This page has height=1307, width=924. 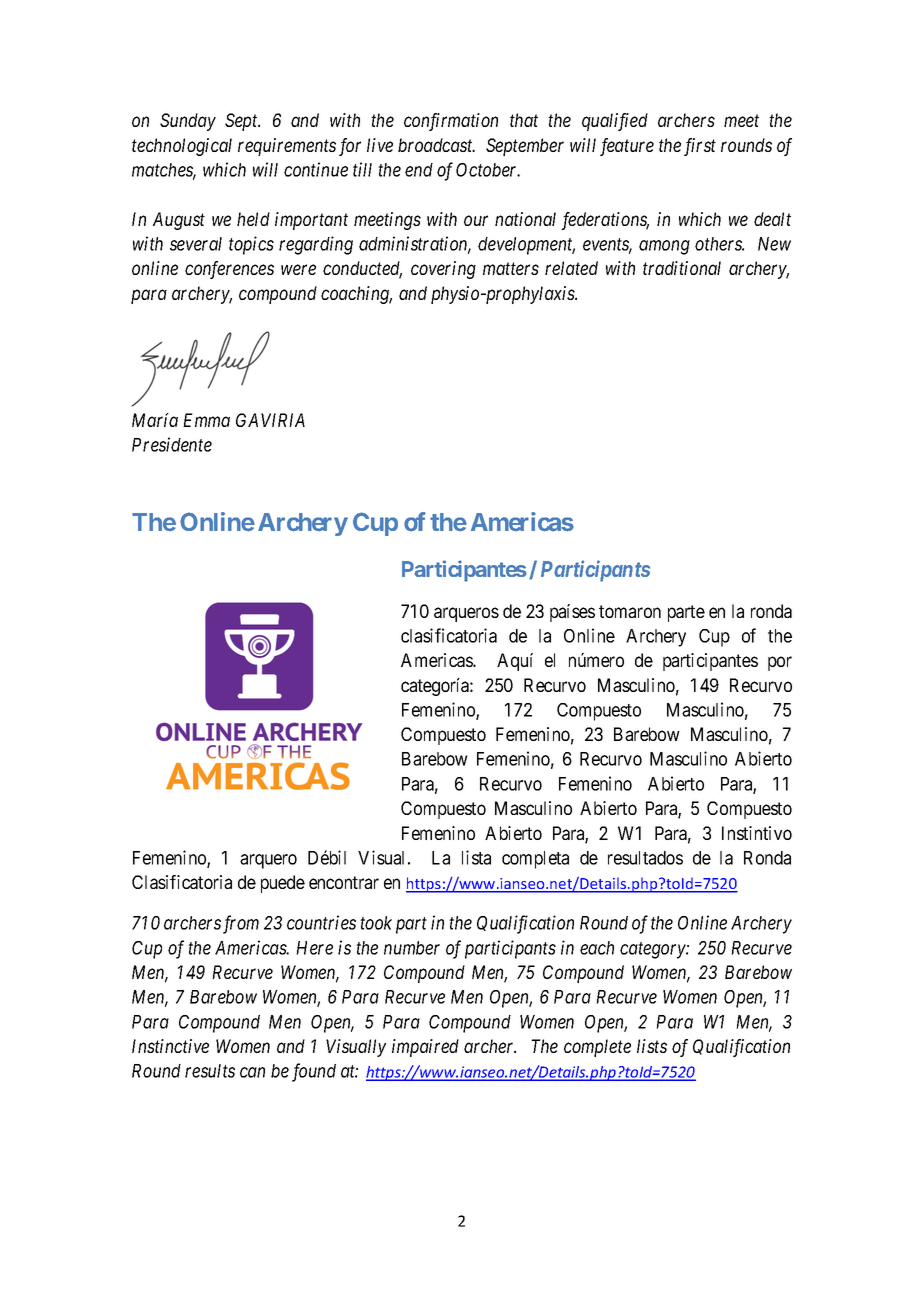 What do you see at coordinates (436, 145) in the page?
I see `broadcast` at bounding box center [436, 145].
